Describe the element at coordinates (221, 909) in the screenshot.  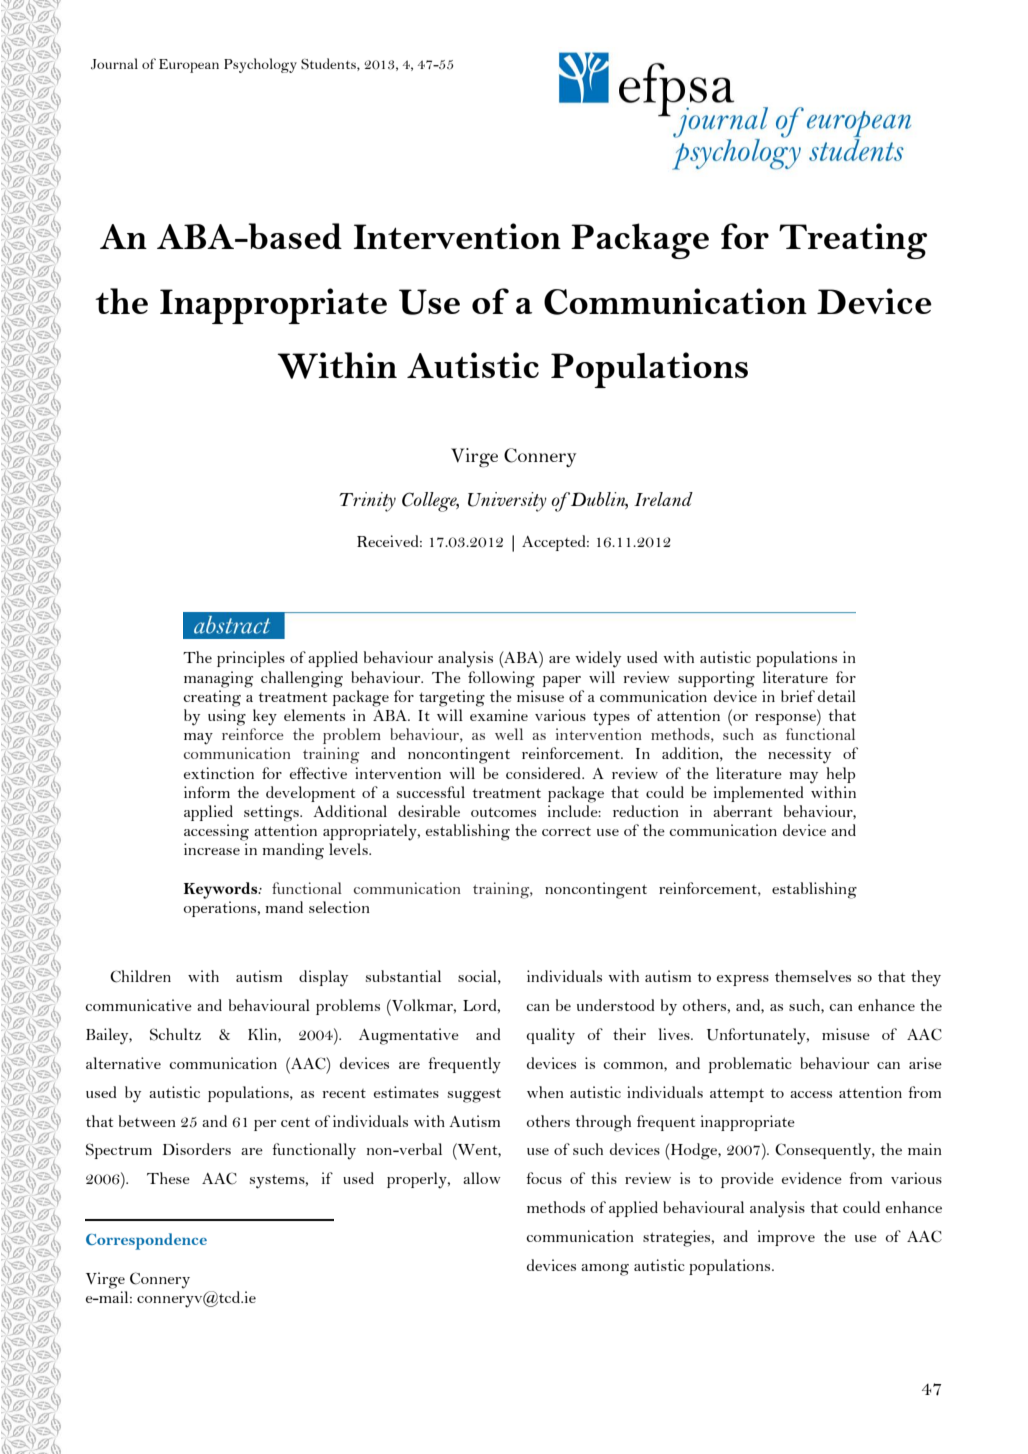
I see `operations` at that location.
